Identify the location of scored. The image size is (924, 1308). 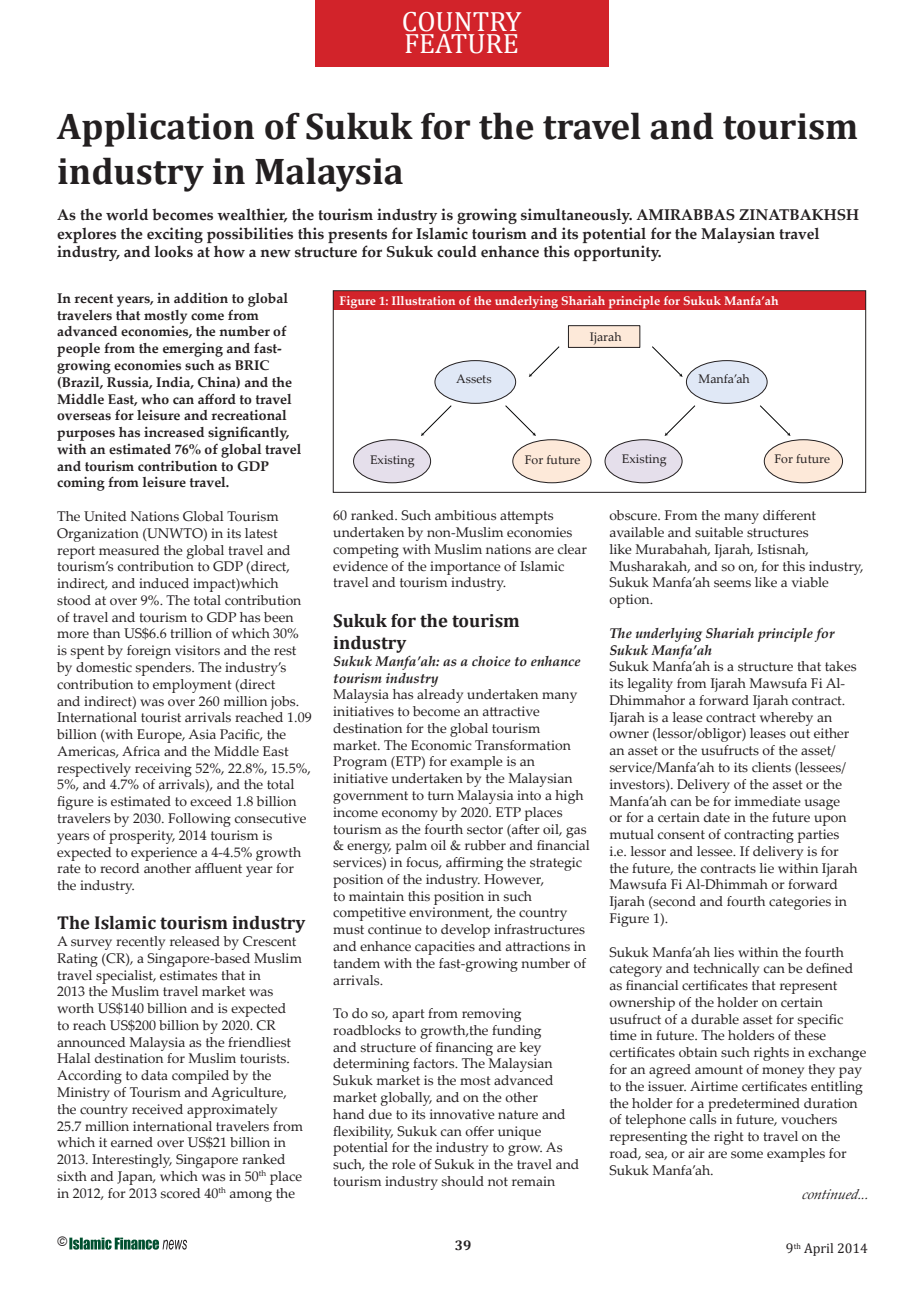
(180, 1193).
